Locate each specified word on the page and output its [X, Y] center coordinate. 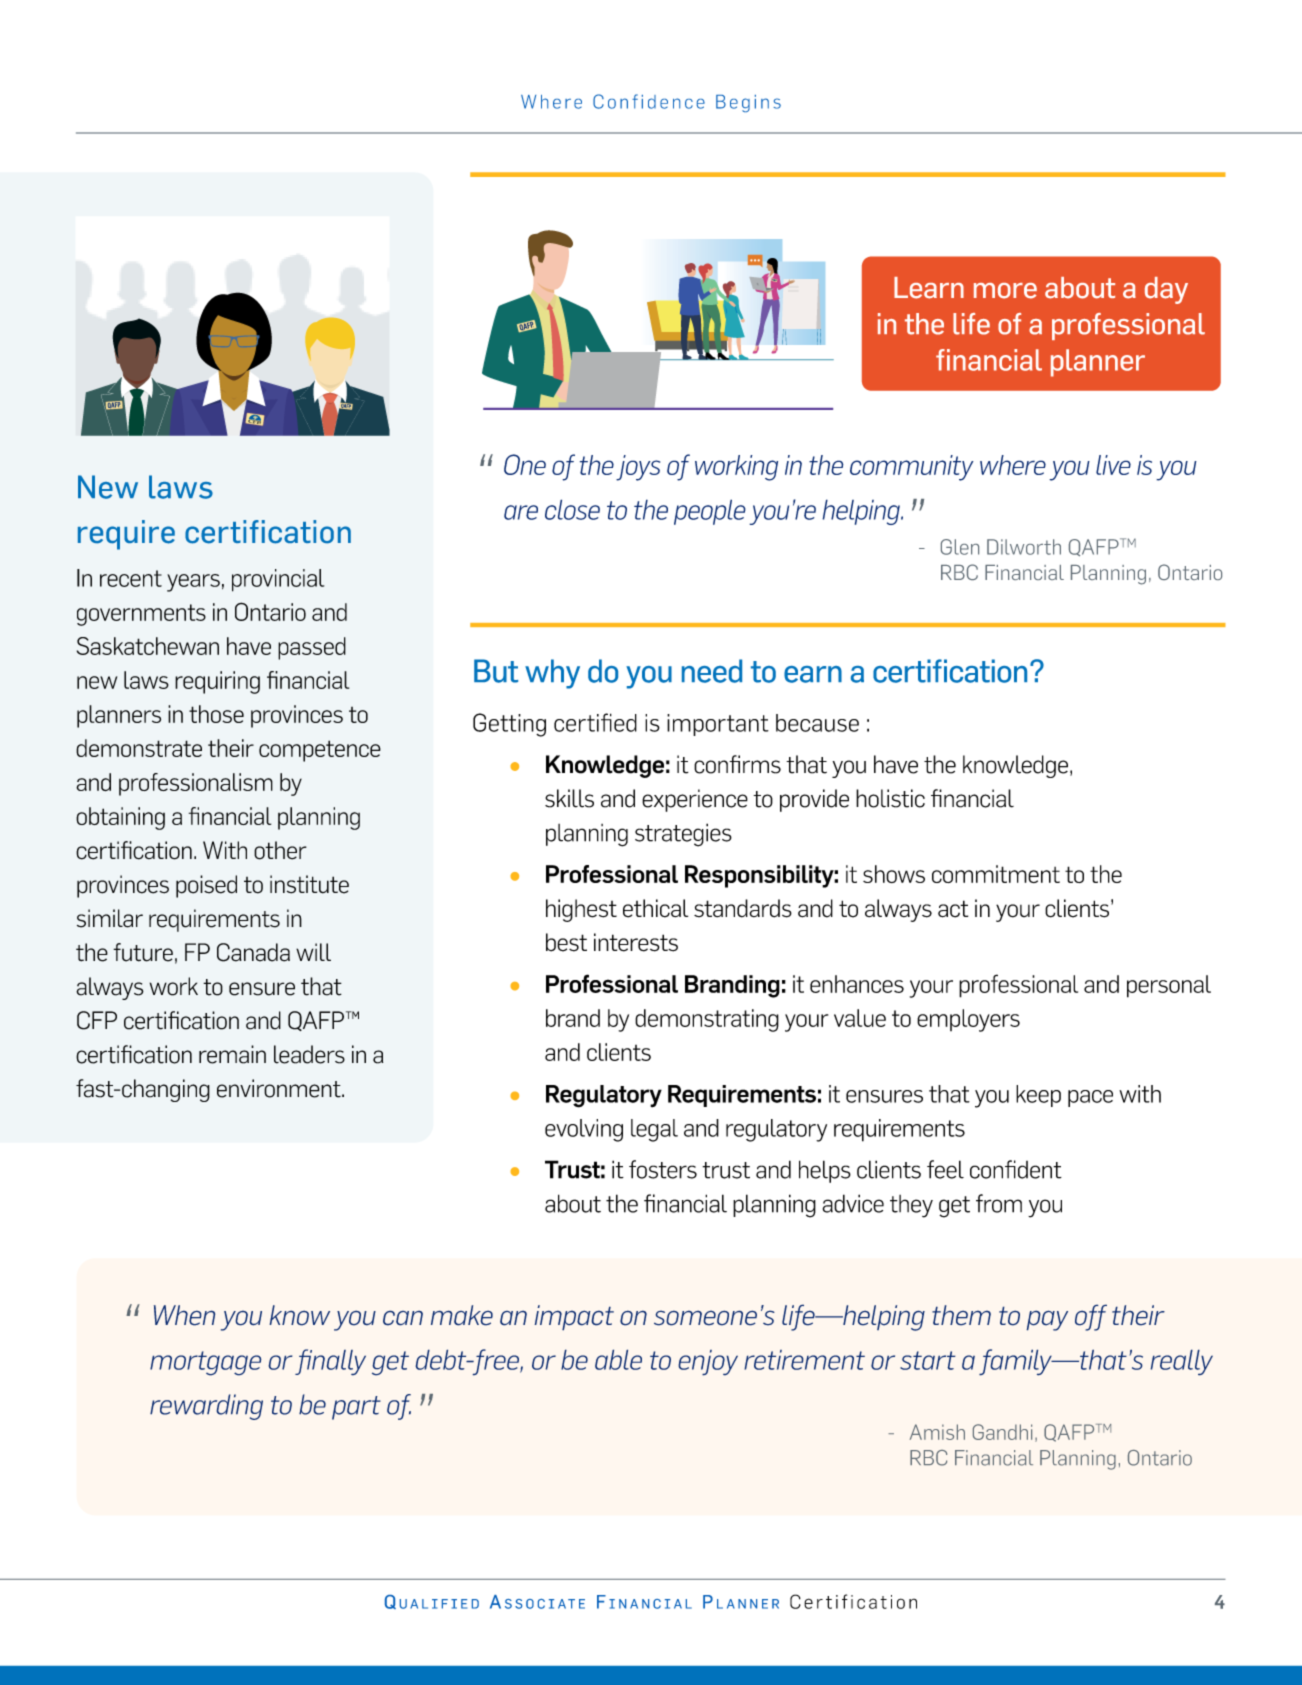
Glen [960, 547]
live [1113, 465]
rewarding [206, 1407]
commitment [996, 874]
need [712, 671]
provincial [278, 580]
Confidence [649, 101]
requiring [217, 682]
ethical [655, 908]
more [1005, 291]
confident [1016, 1169]
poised [206, 886]
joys [638, 468]
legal [654, 1130]
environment [280, 1088]
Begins [748, 103]
